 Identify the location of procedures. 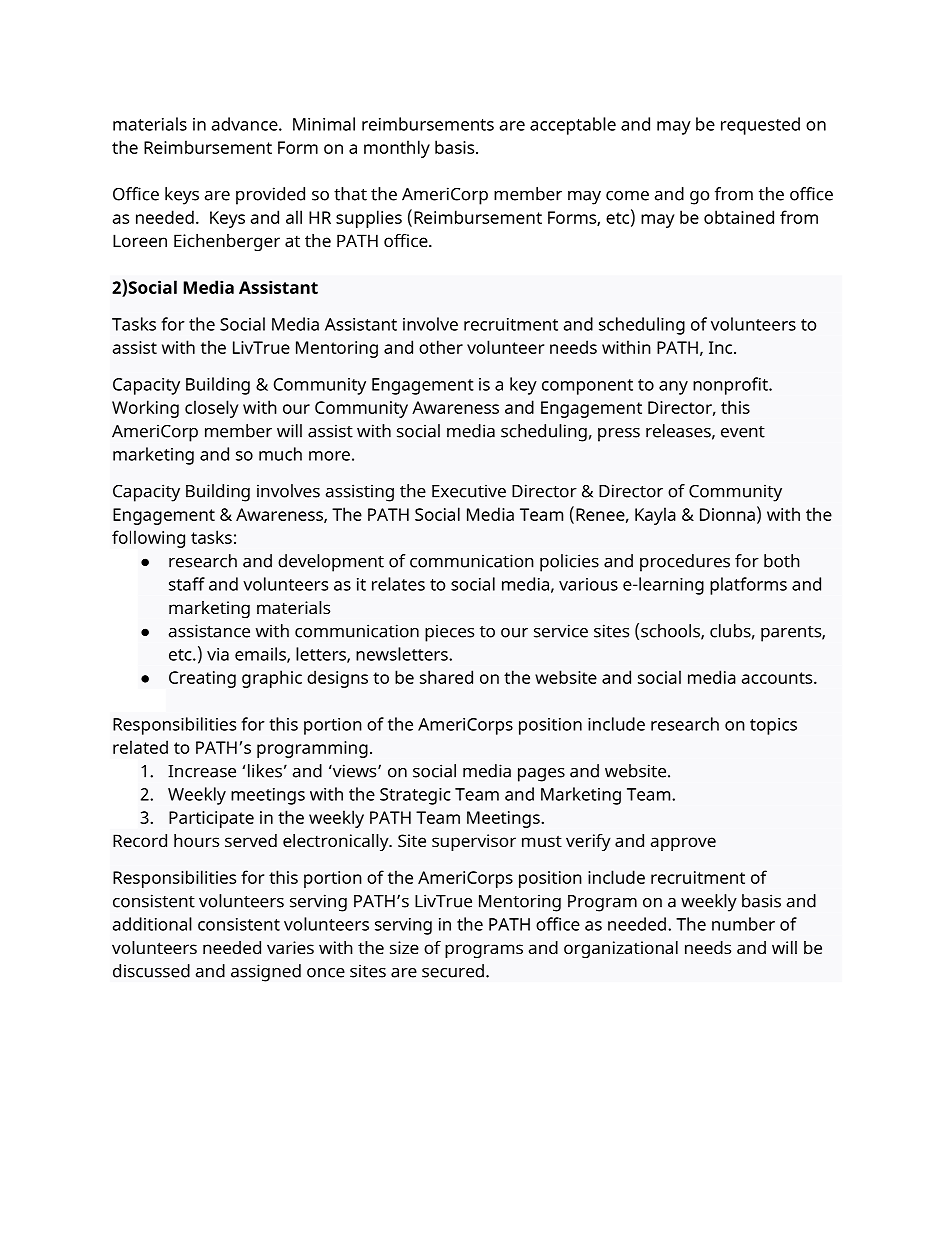
(685, 563).
